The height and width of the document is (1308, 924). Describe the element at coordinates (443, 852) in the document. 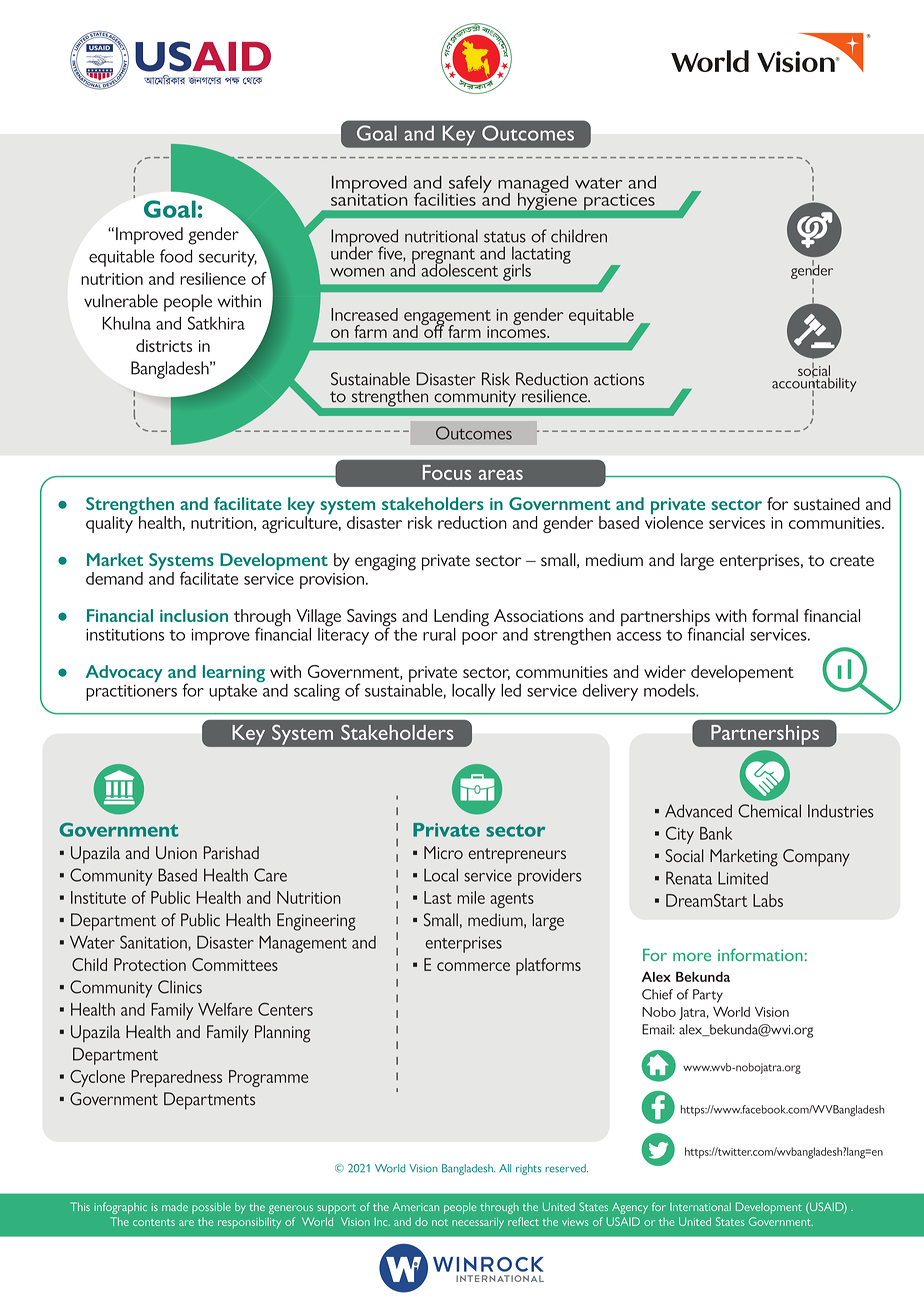

I see `Micro` at that location.
